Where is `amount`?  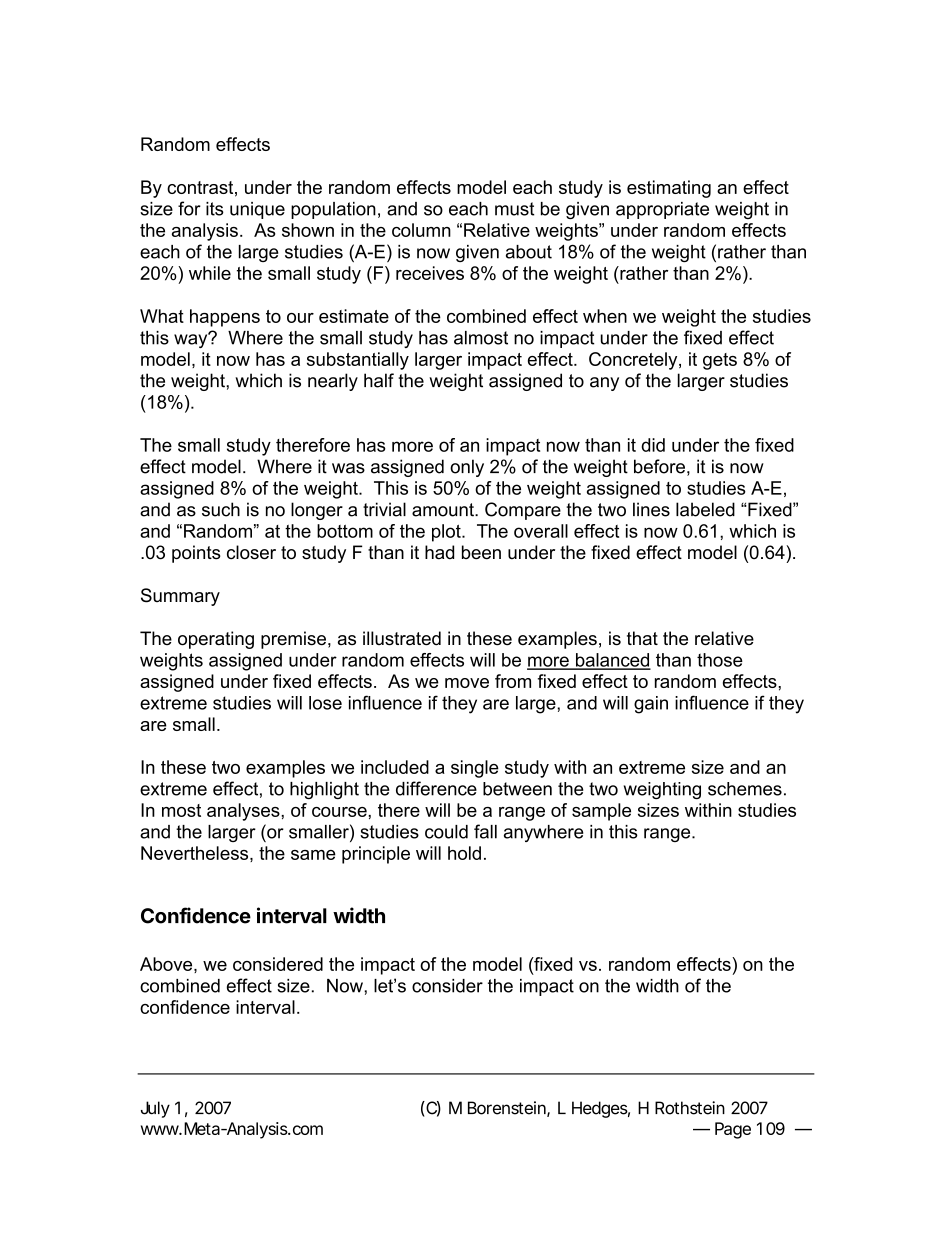 amount is located at coordinates (444, 510).
